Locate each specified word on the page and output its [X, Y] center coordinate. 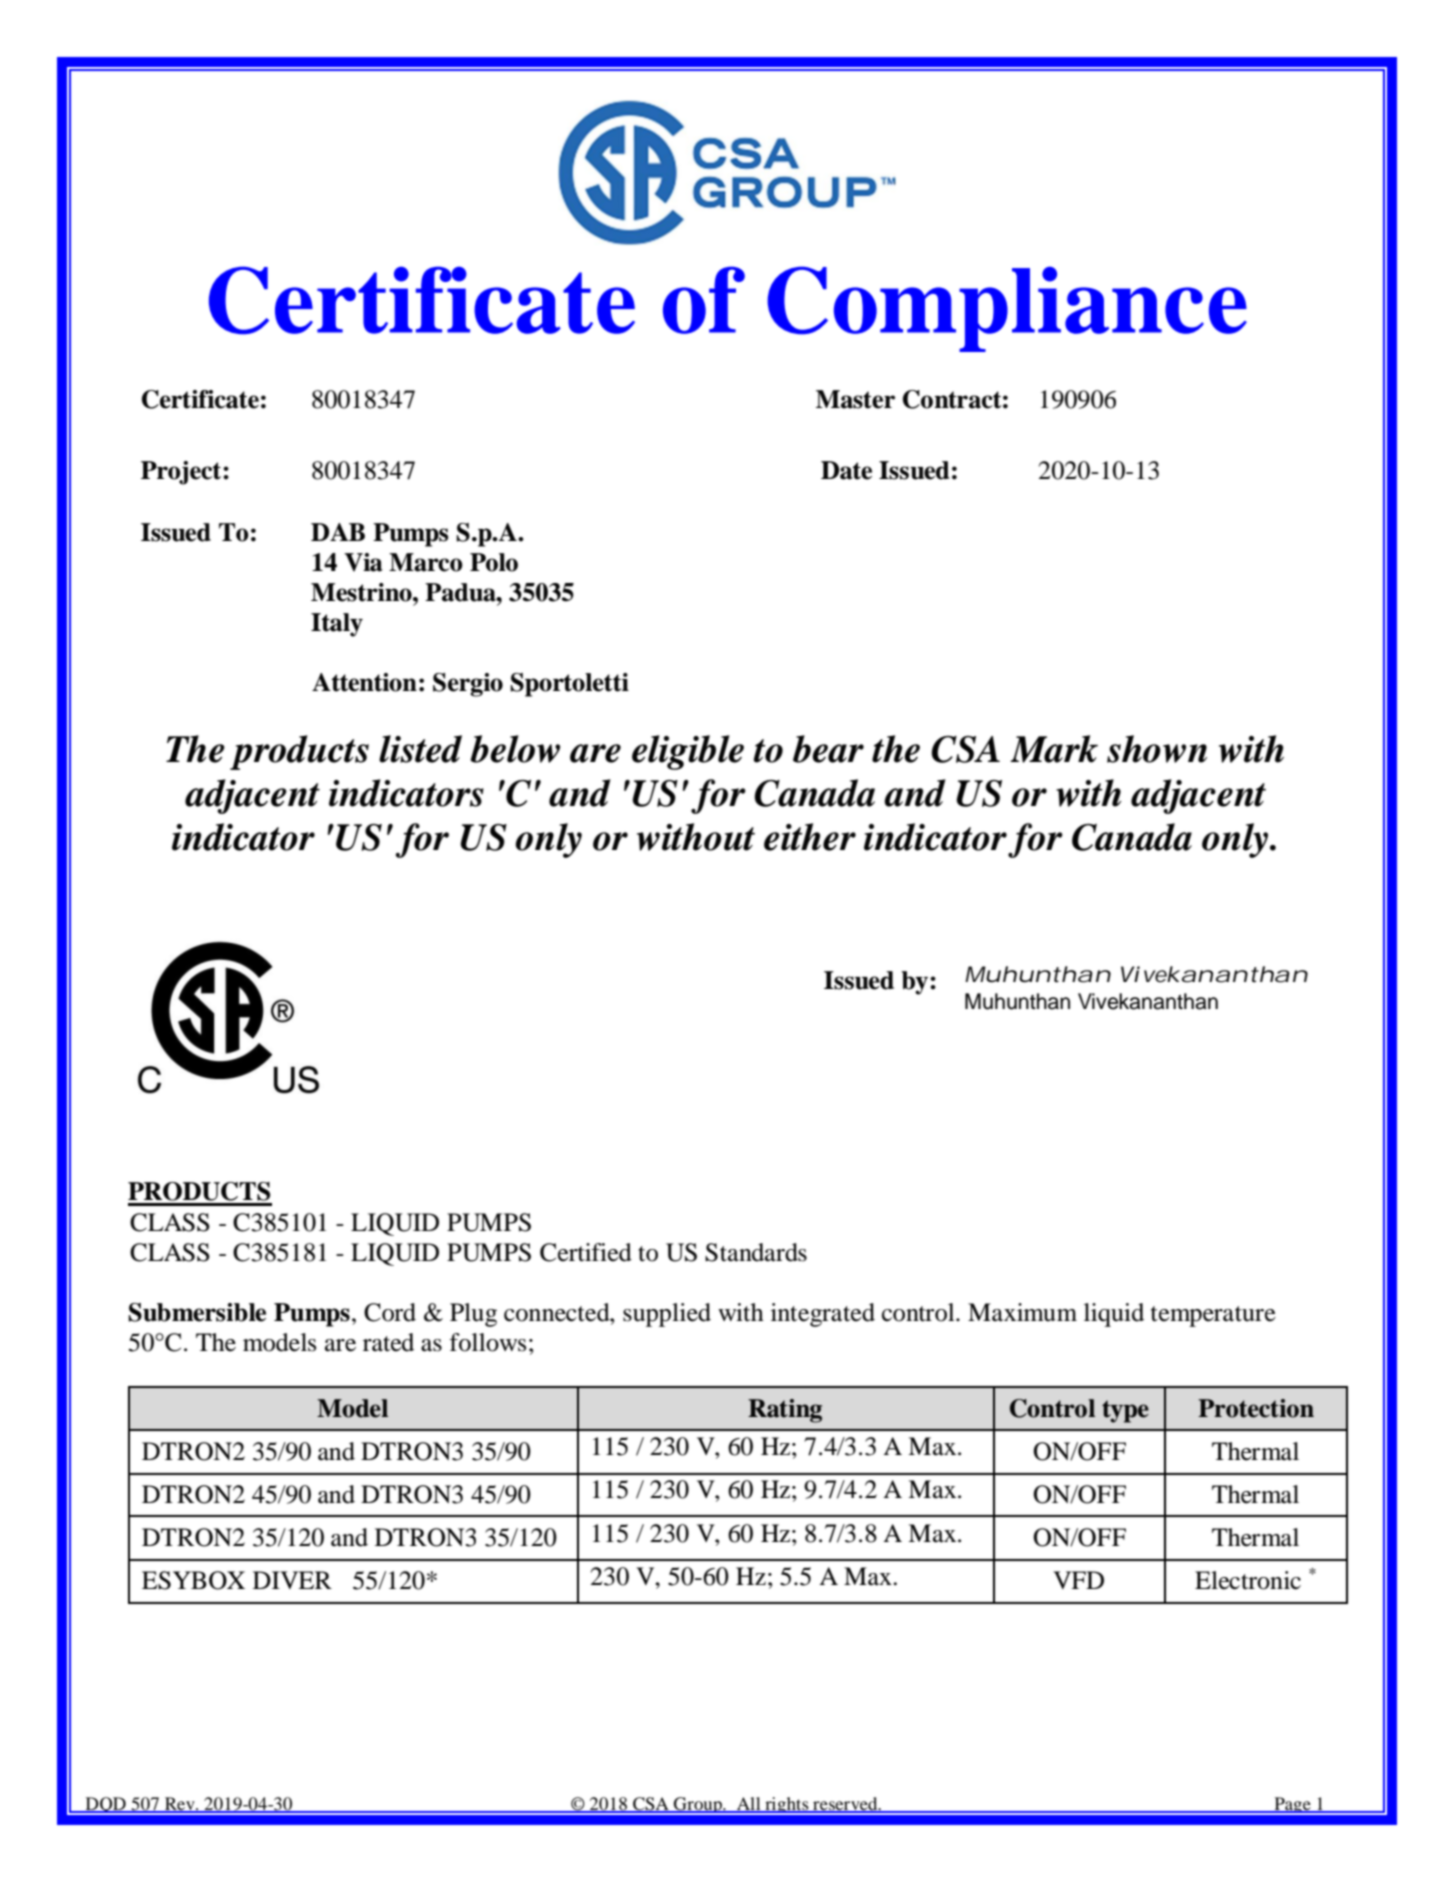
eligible [688, 752]
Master [855, 399]
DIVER [292, 1580]
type [1125, 1411]
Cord [390, 1312]
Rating [785, 1411]
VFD [1078, 1580]
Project [182, 473]
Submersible [197, 1312]
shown [1157, 749]
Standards [756, 1252]
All [749, 1804]
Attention [364, 682]
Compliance [1007, 309]
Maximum [1022, 1312]
